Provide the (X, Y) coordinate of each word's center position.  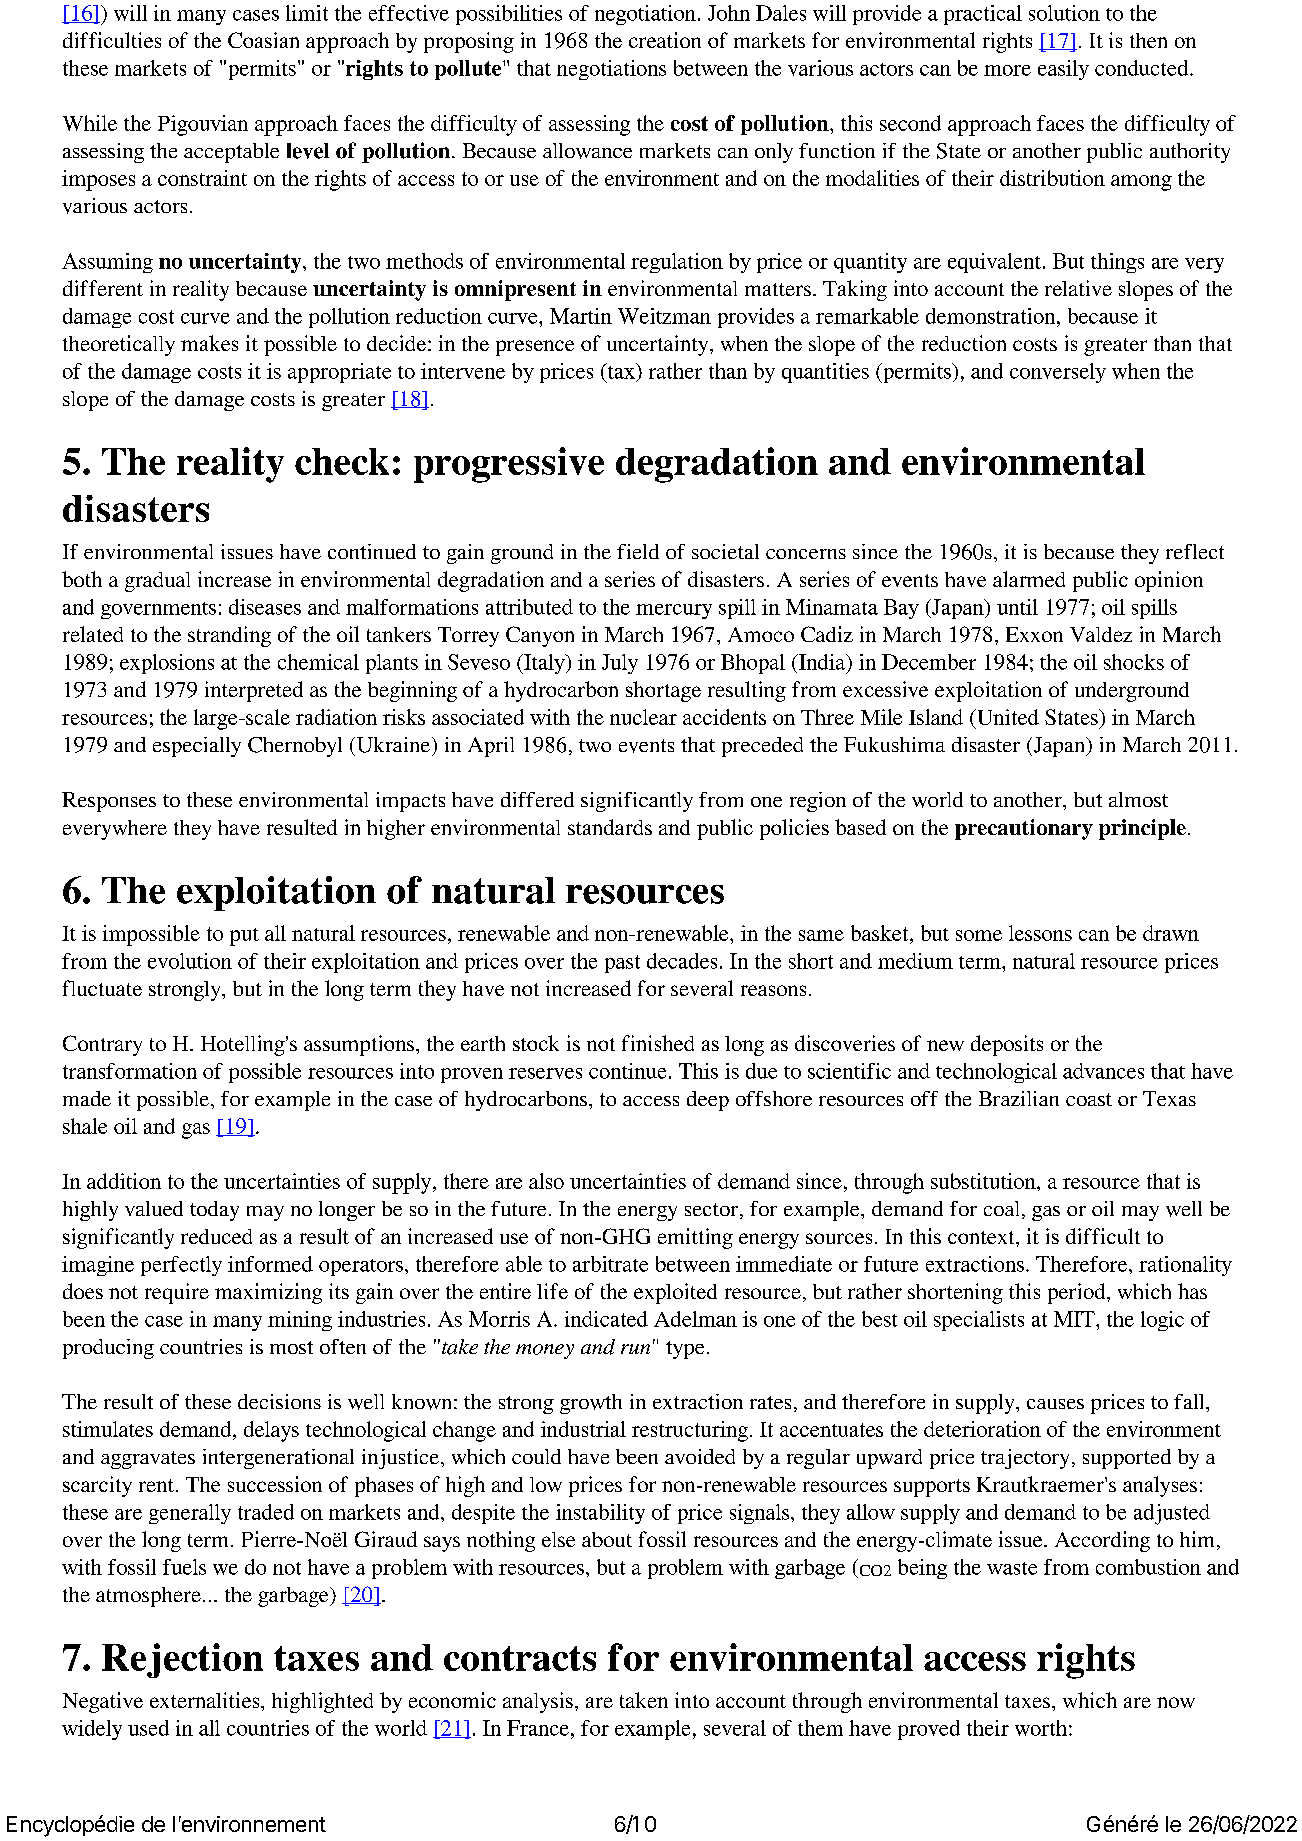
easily (1063, 70)
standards (610, 827)
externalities (206, 1700)
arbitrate (610, 1264)
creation (665, 40)
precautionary (1024, 829)
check (342, 461)
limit (307, 13)
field (638, 551)
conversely (1058, 373)
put (244, 937)
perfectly (181, 1266)
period (1078, 1293)
